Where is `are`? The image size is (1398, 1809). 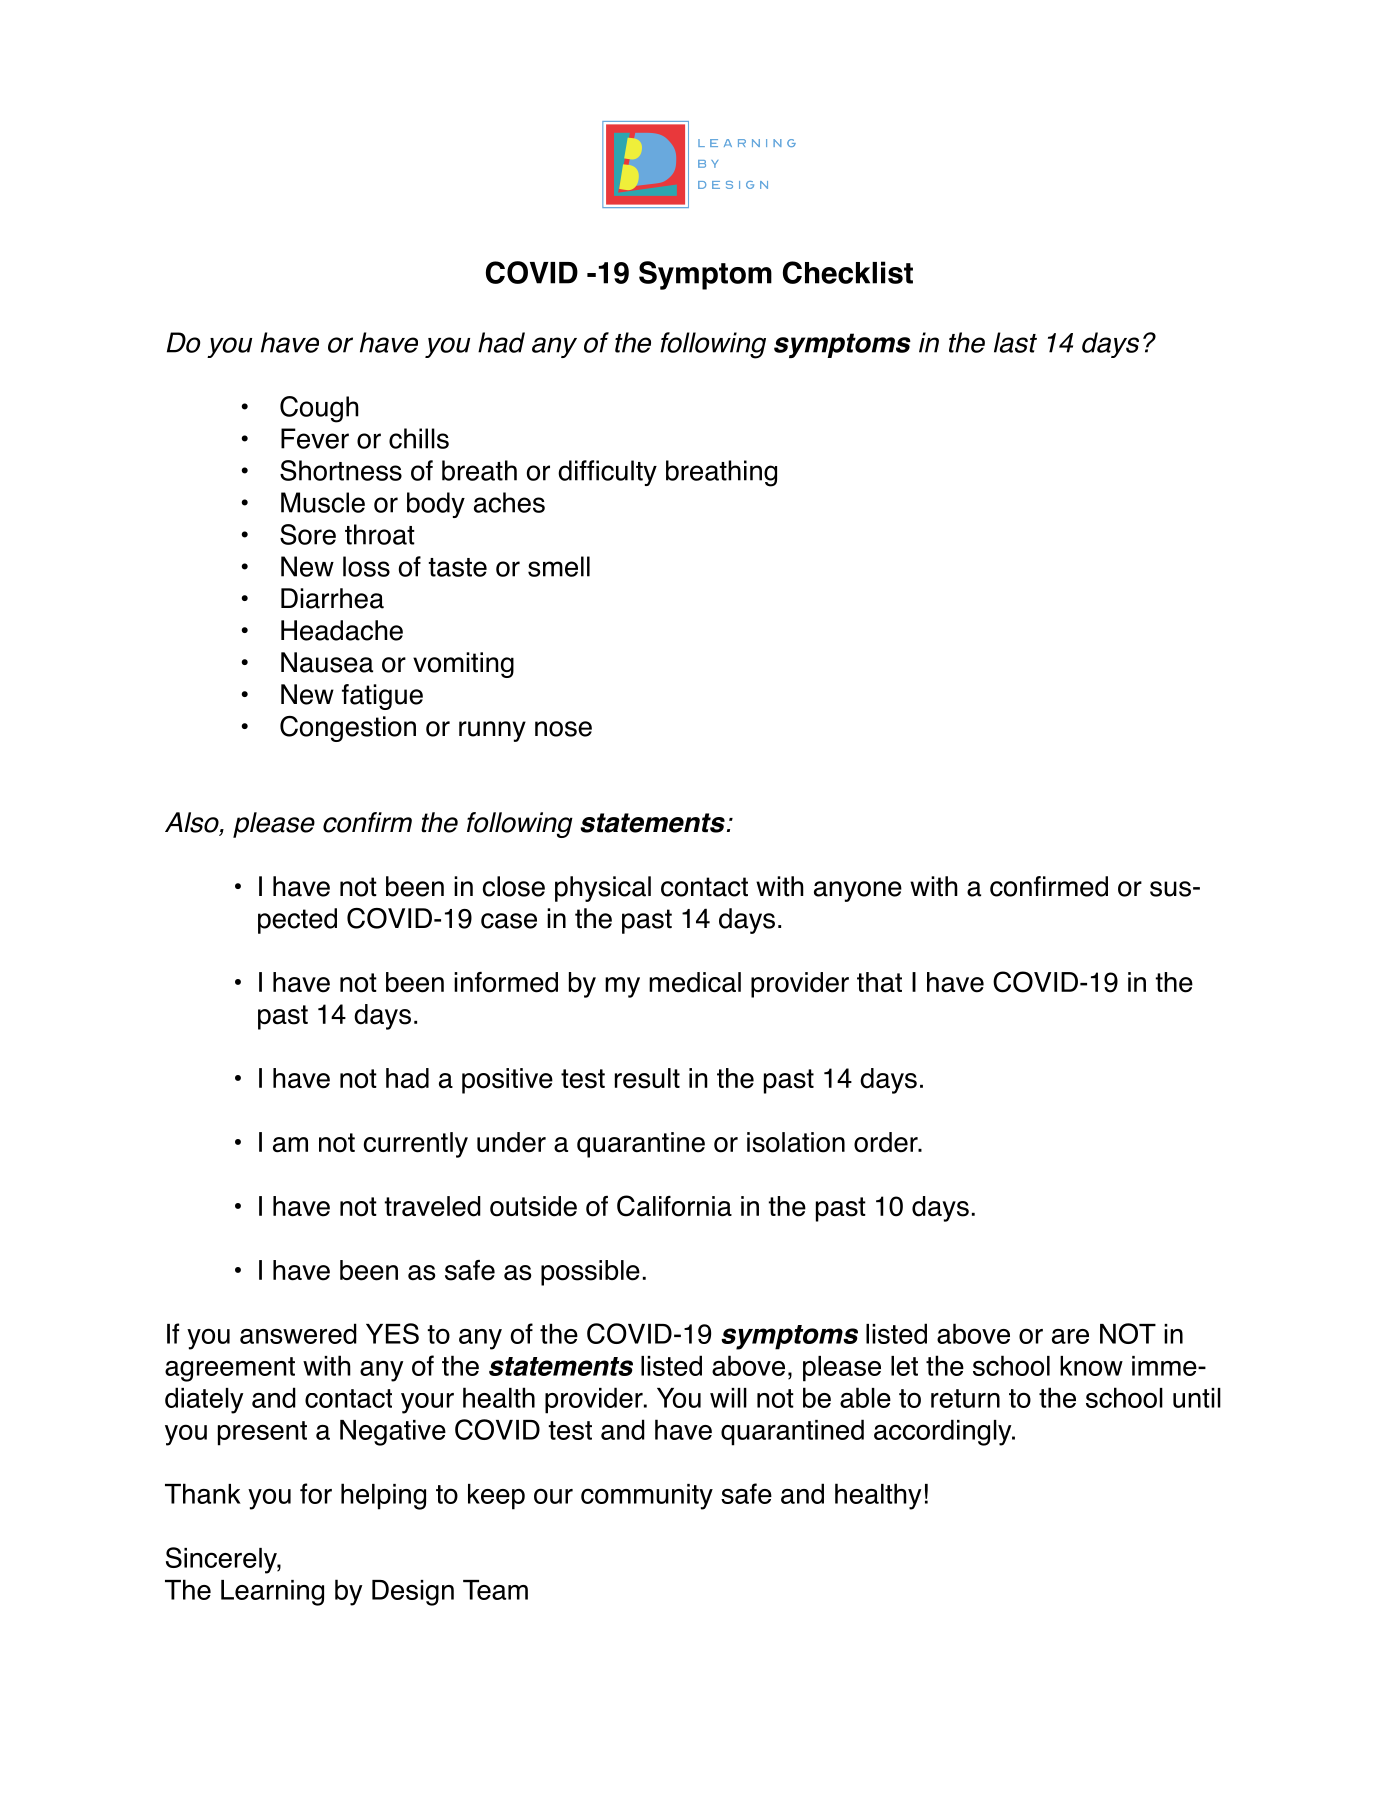 are is located at coordinates (1070, 1336).
